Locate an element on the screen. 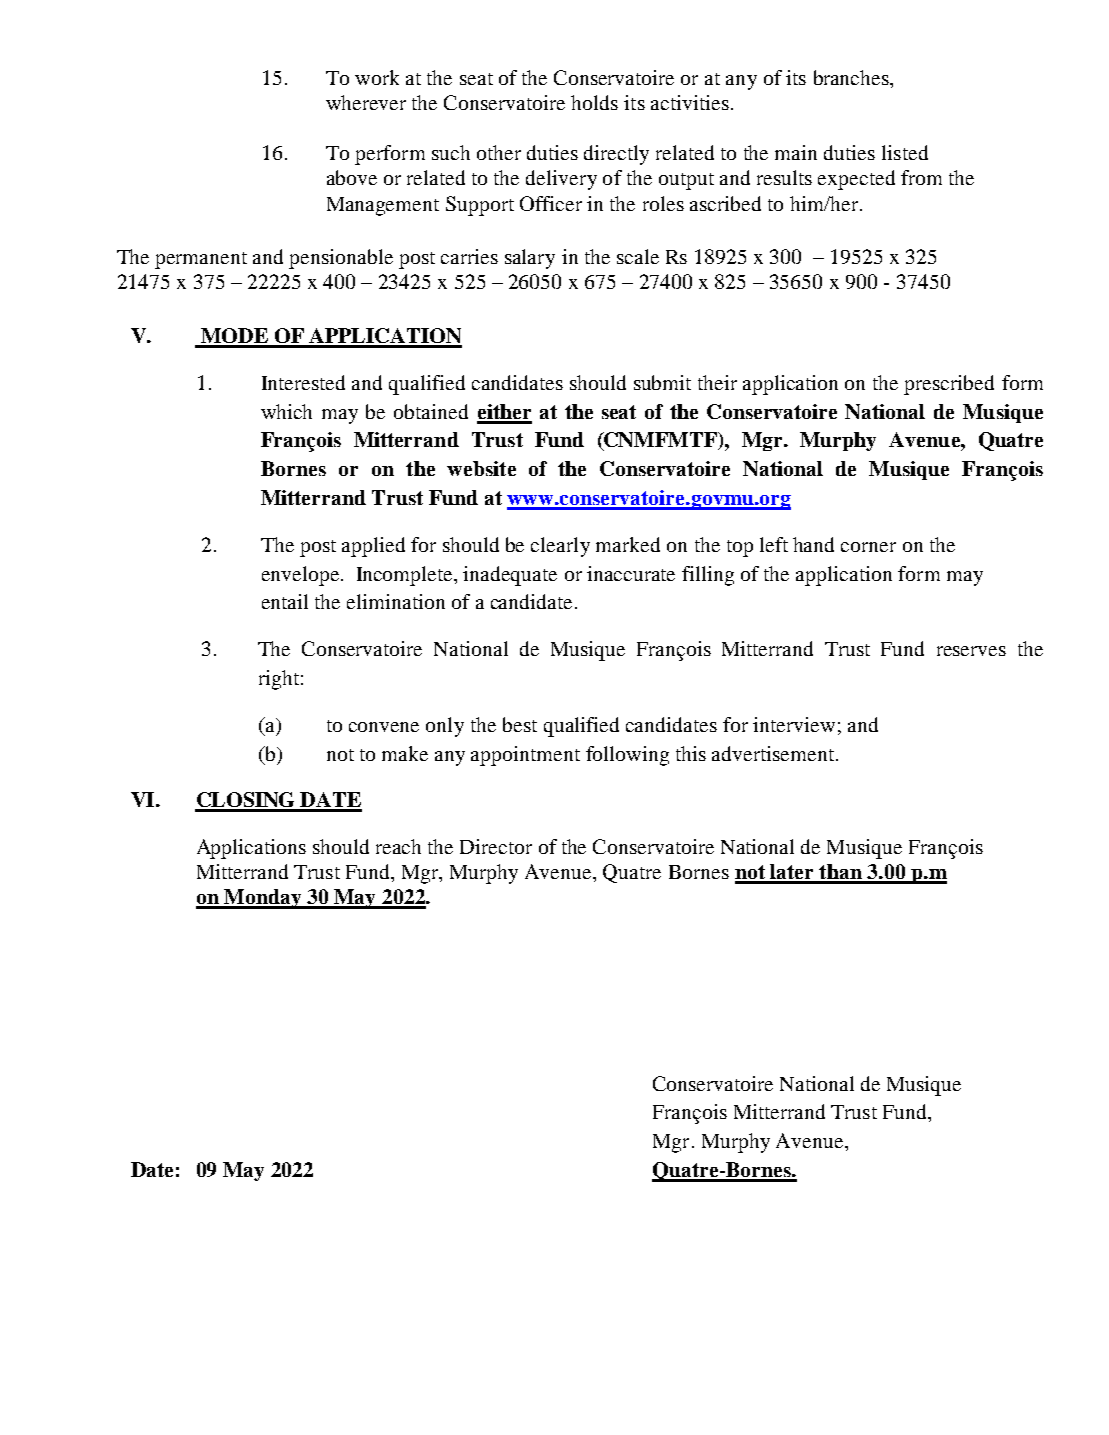 This screenshot has height=1435, width=1109. reserves is located at coordinates (971, 651).
